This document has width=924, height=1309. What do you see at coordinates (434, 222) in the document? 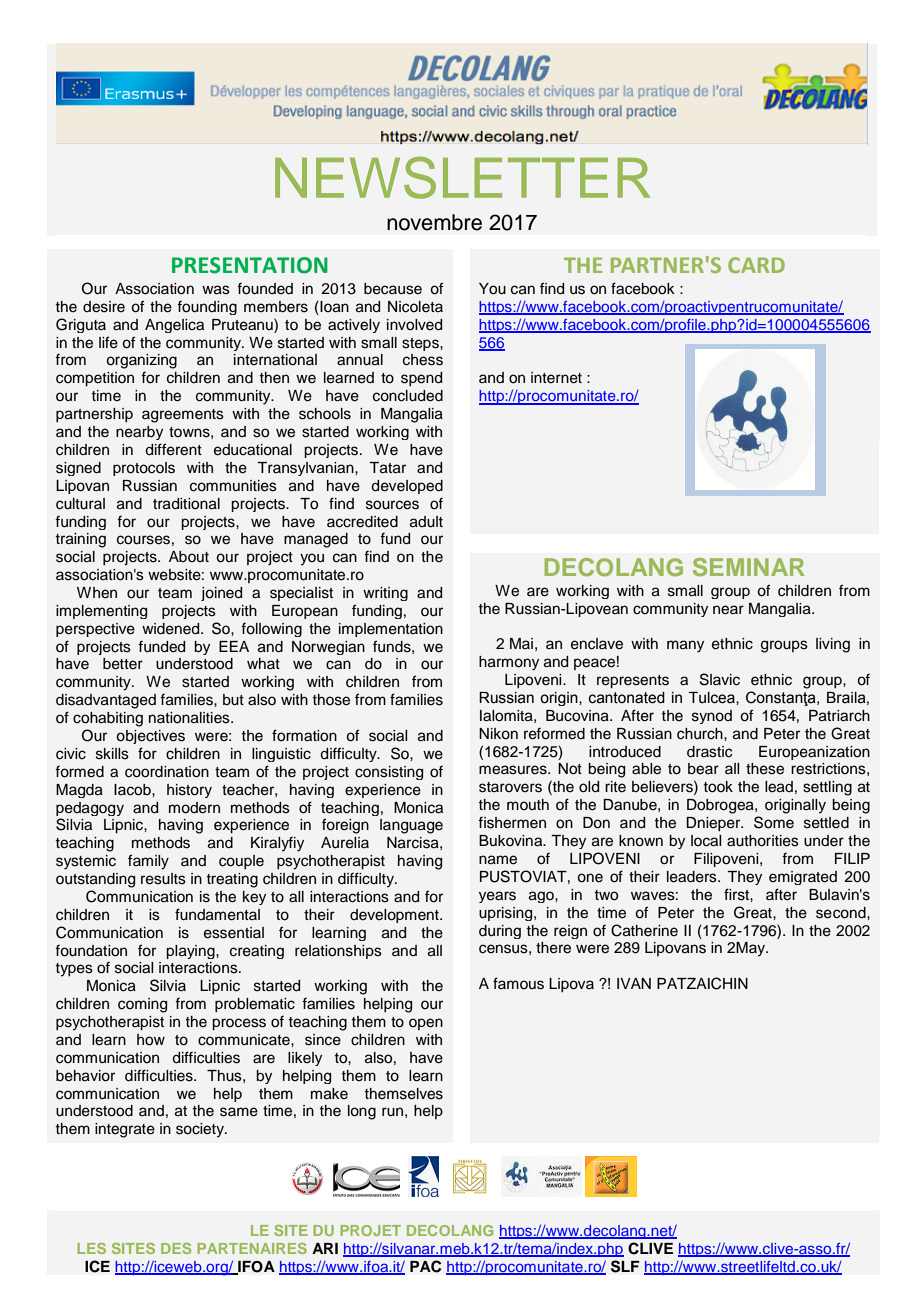
I see `novembre` at bounding box center [434, 222].
